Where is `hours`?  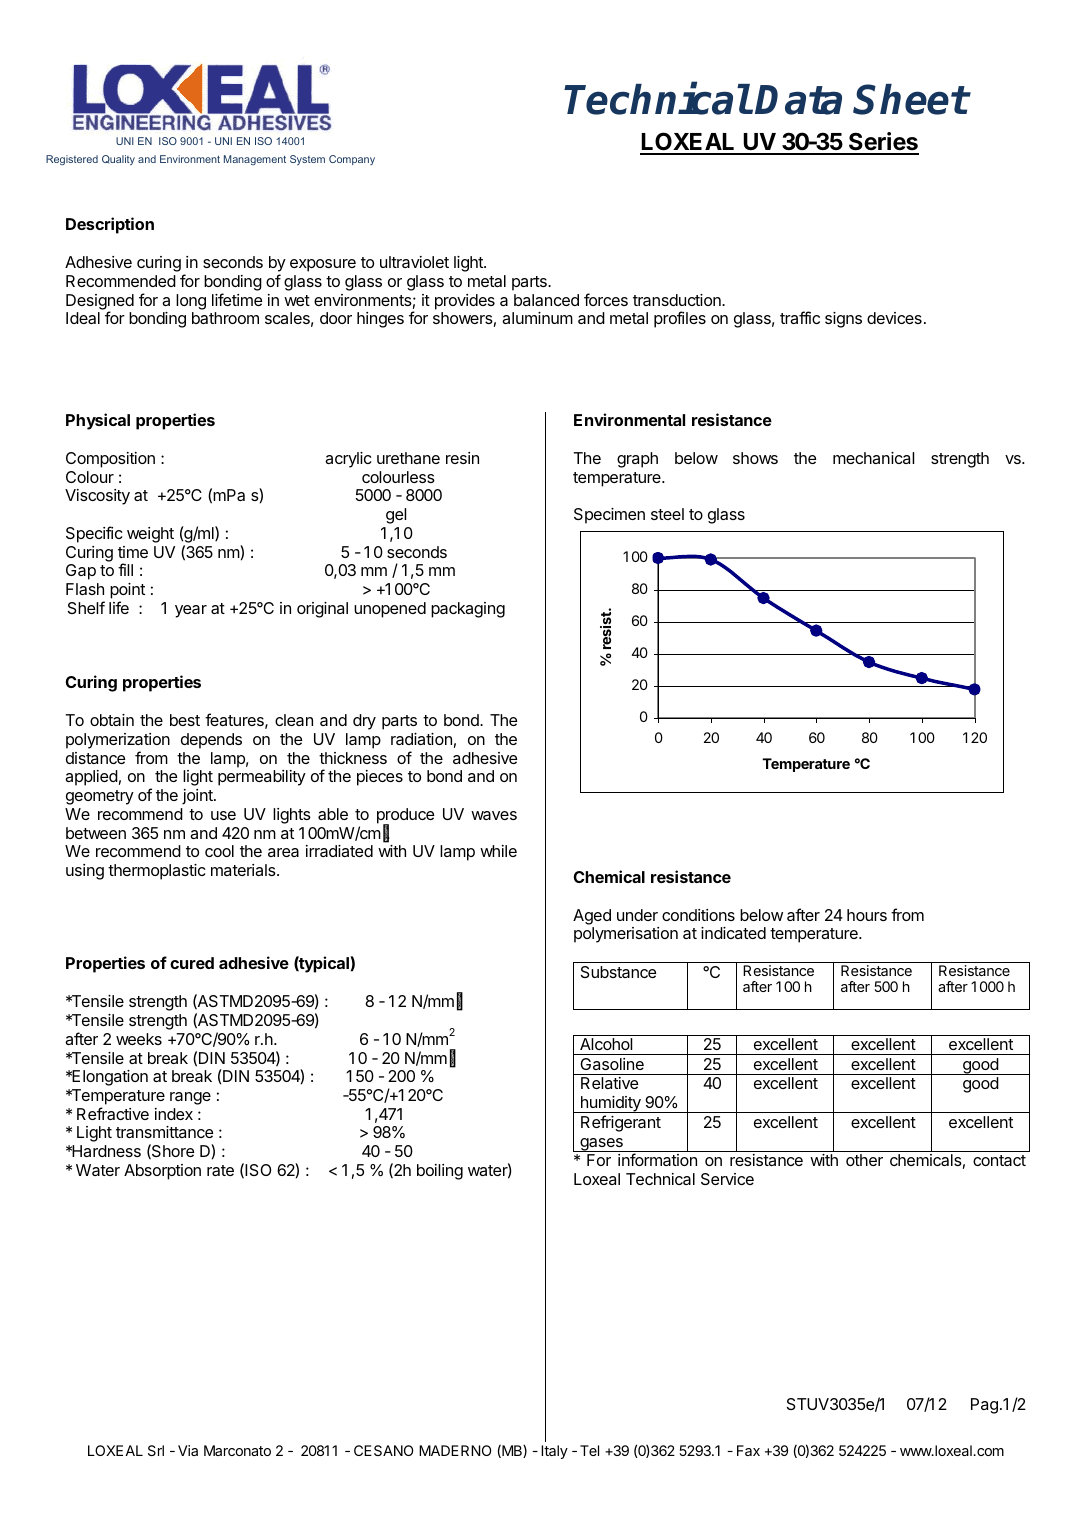 hours is located at coordinates (867, 915).
